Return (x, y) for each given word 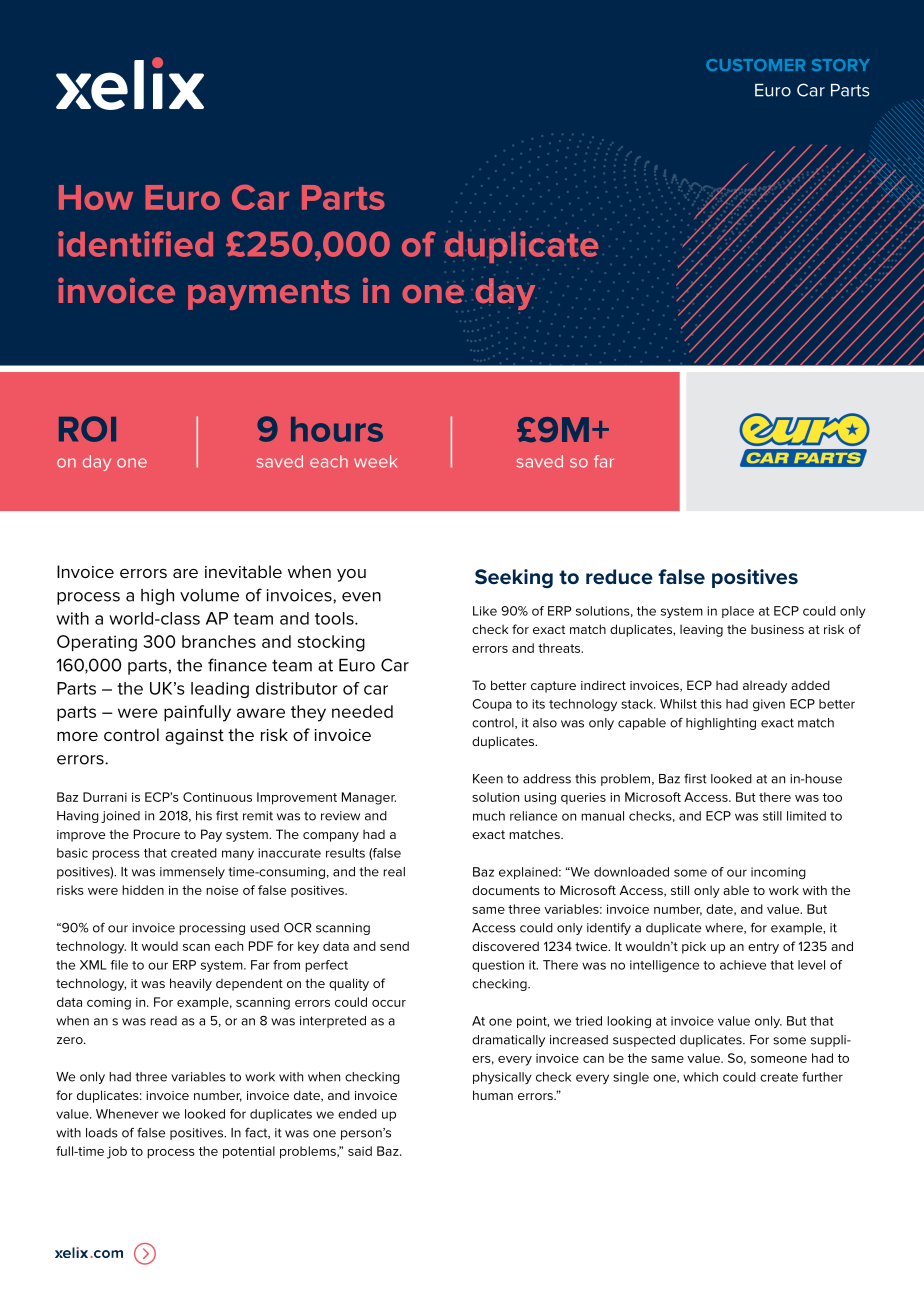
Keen (488, 779)
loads (102, 1133)
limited (806, 816)
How (96, 197)
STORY (841, 65)
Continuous (217, 797)
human (493, 1095)
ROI (87, 429)
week (375, 461)
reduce (619, 577)
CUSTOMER (755, 65)
